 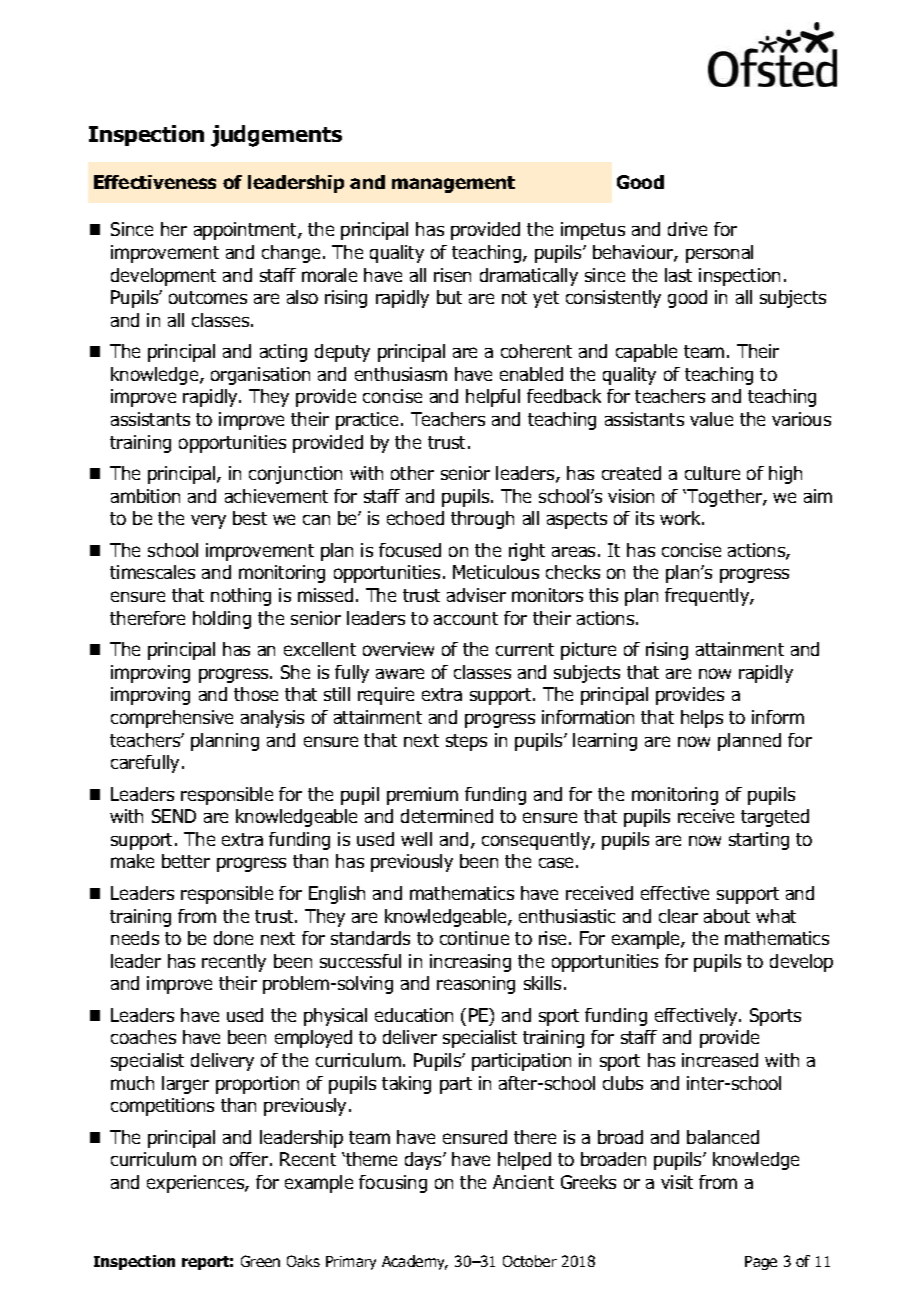 I want to click on Page, so click(x=761, y=1263).
